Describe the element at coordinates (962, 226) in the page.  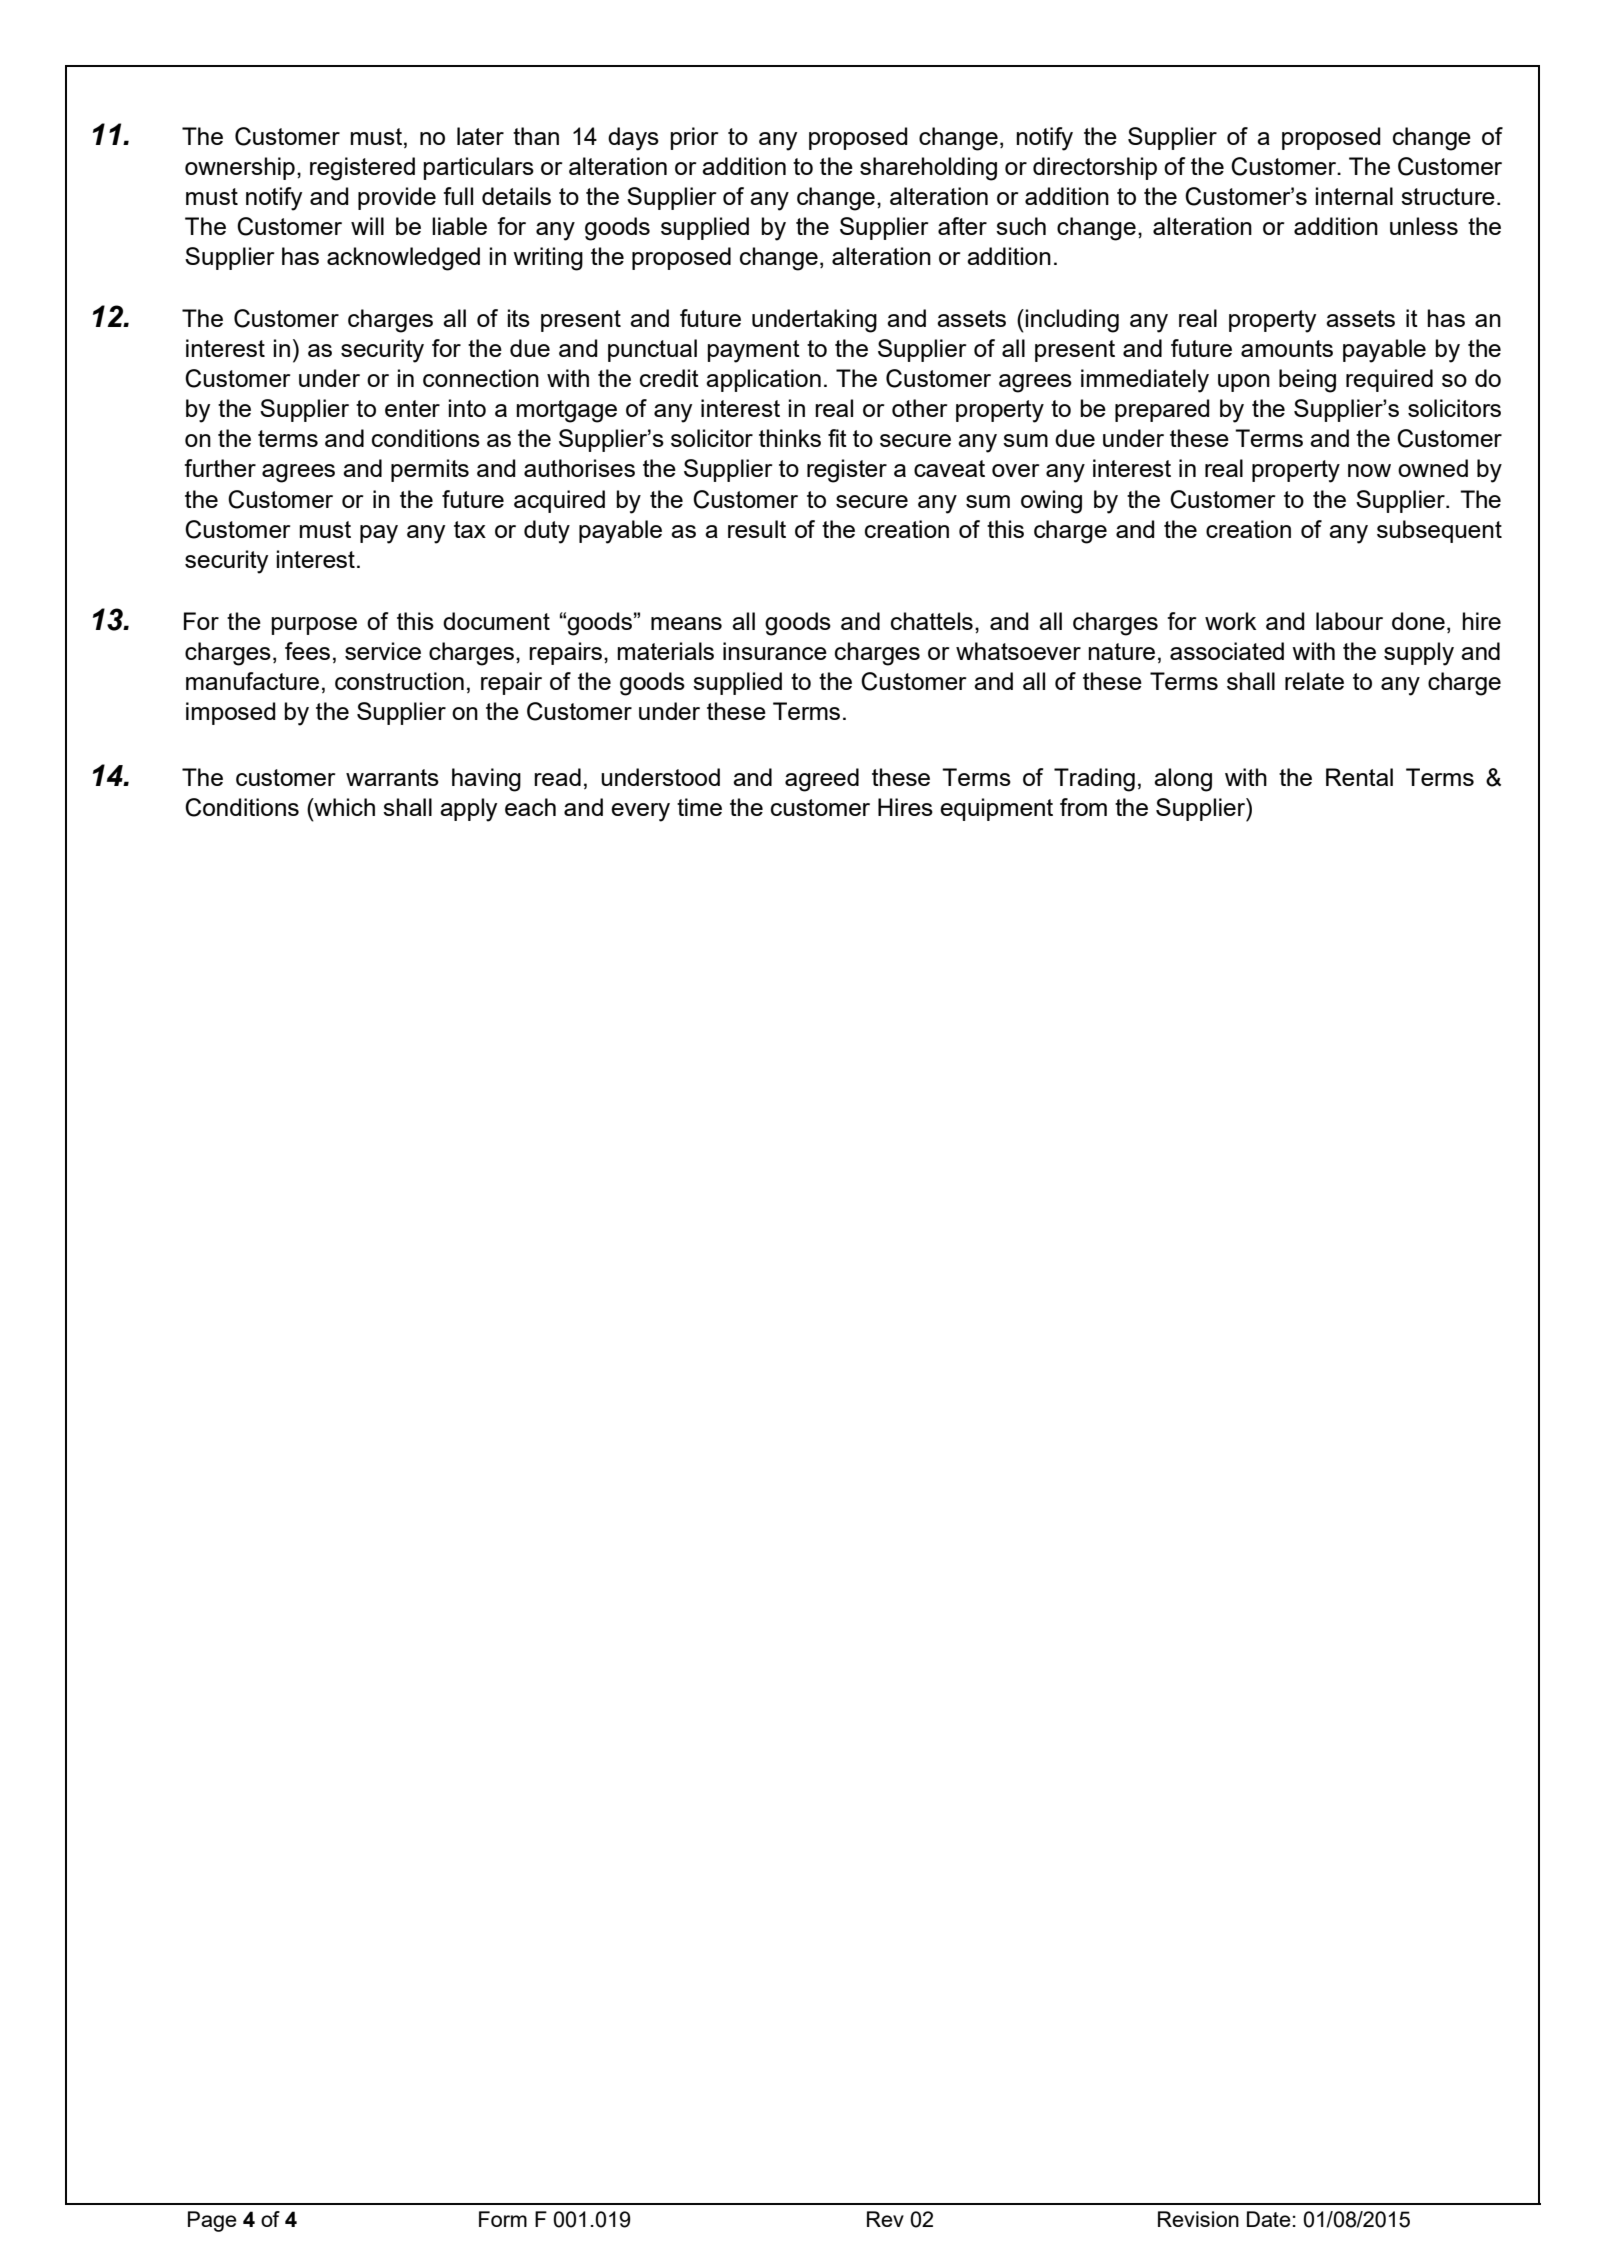
I see `after` at that location.
